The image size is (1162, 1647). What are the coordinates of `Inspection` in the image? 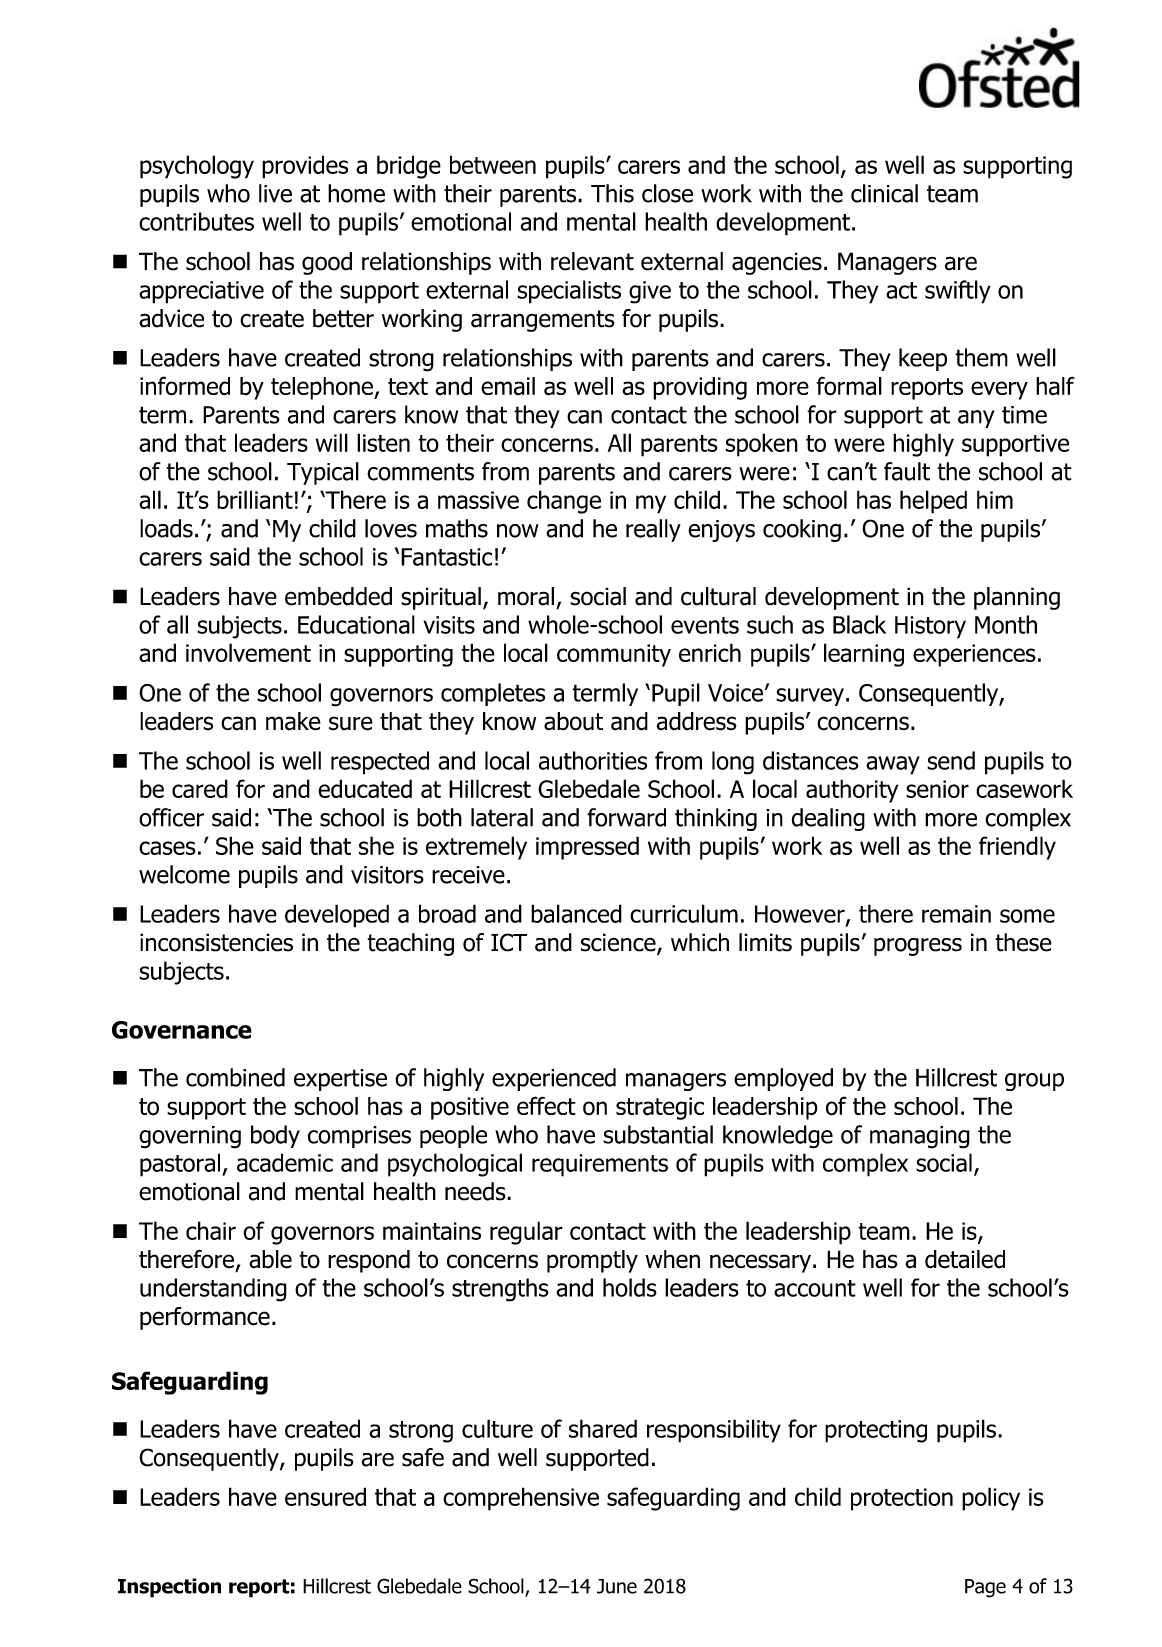 It's located at (169, 1588).
